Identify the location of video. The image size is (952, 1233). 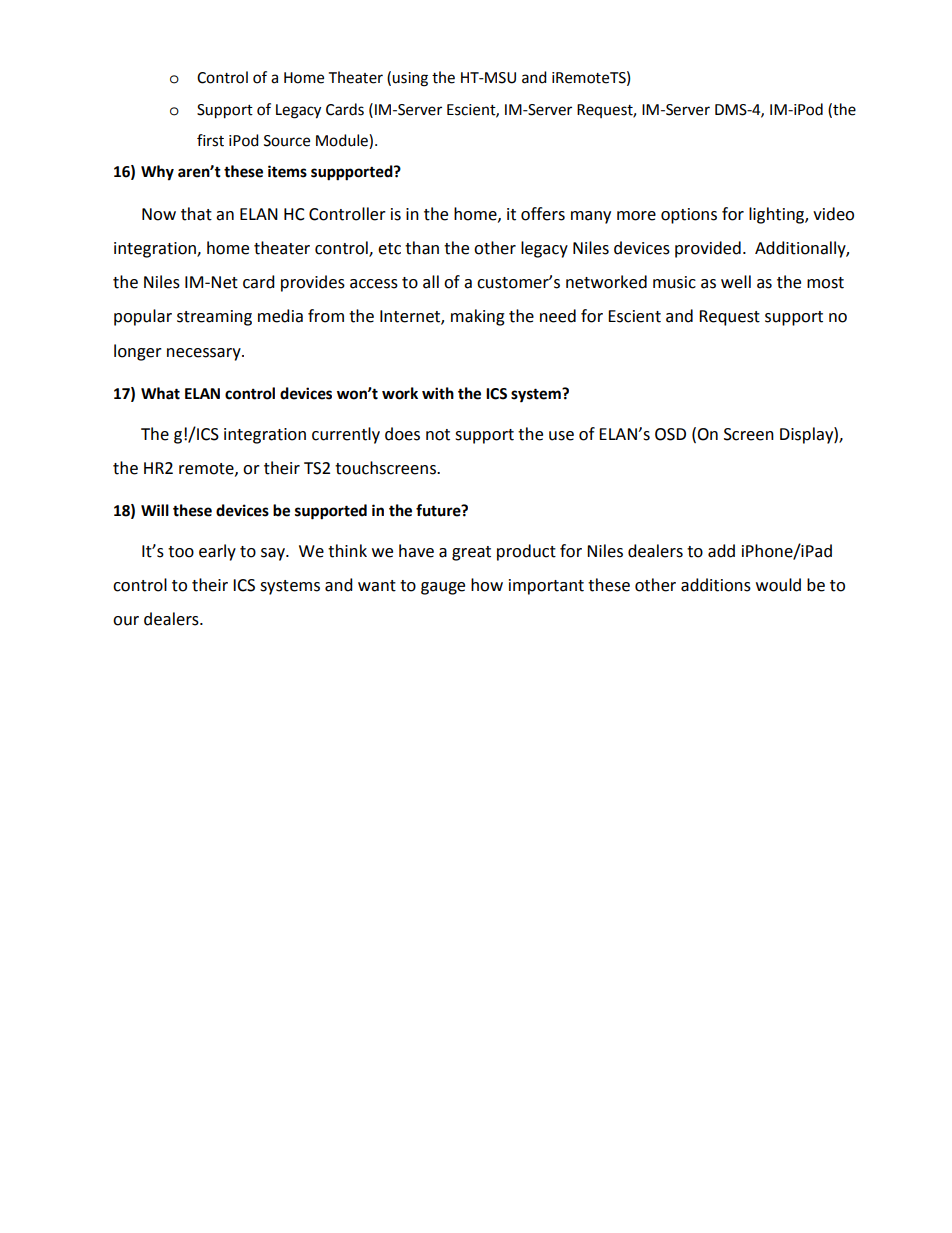
(833, 214).
